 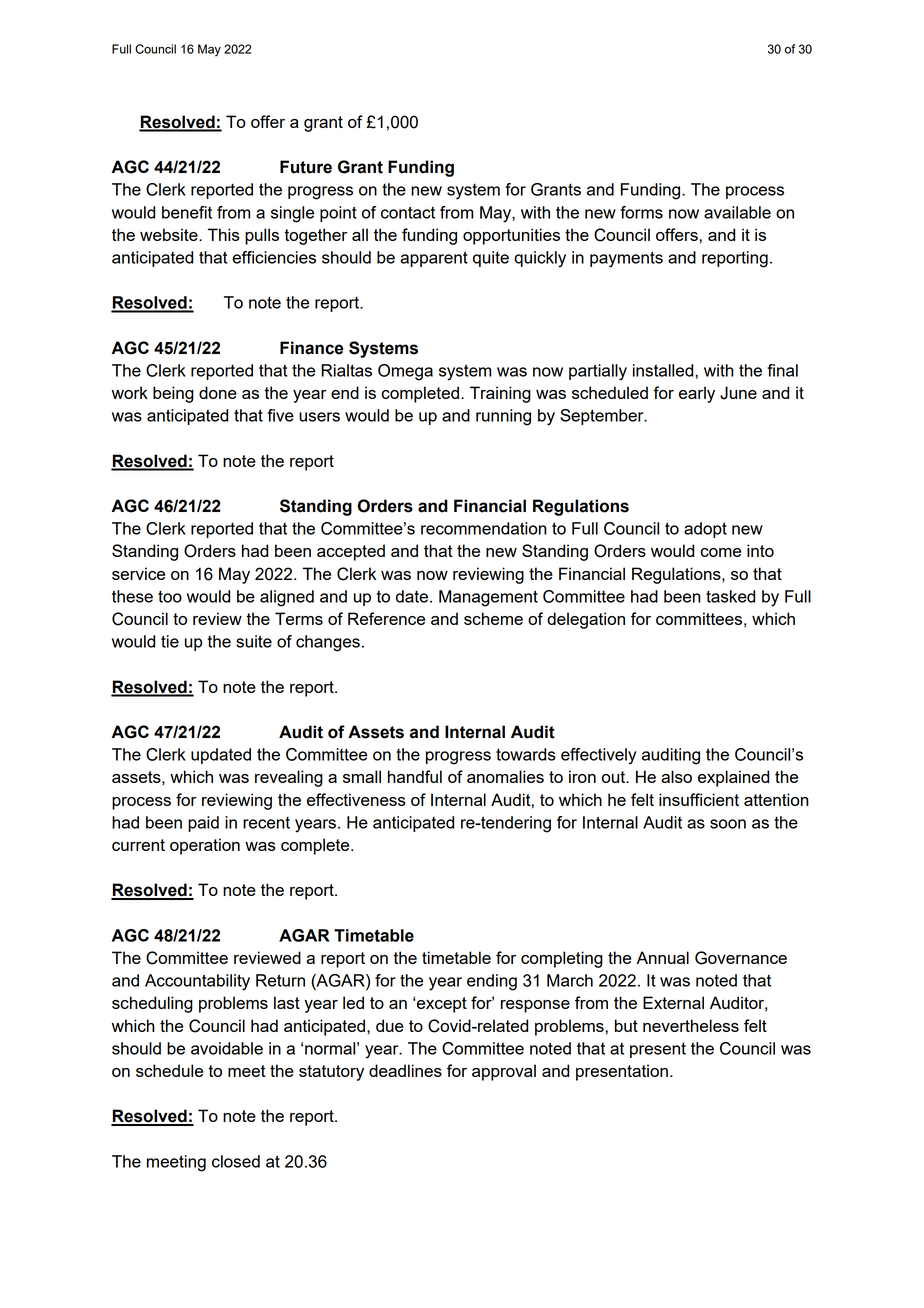 I want to click on nevertheless, so click(x=691, y=1025).
